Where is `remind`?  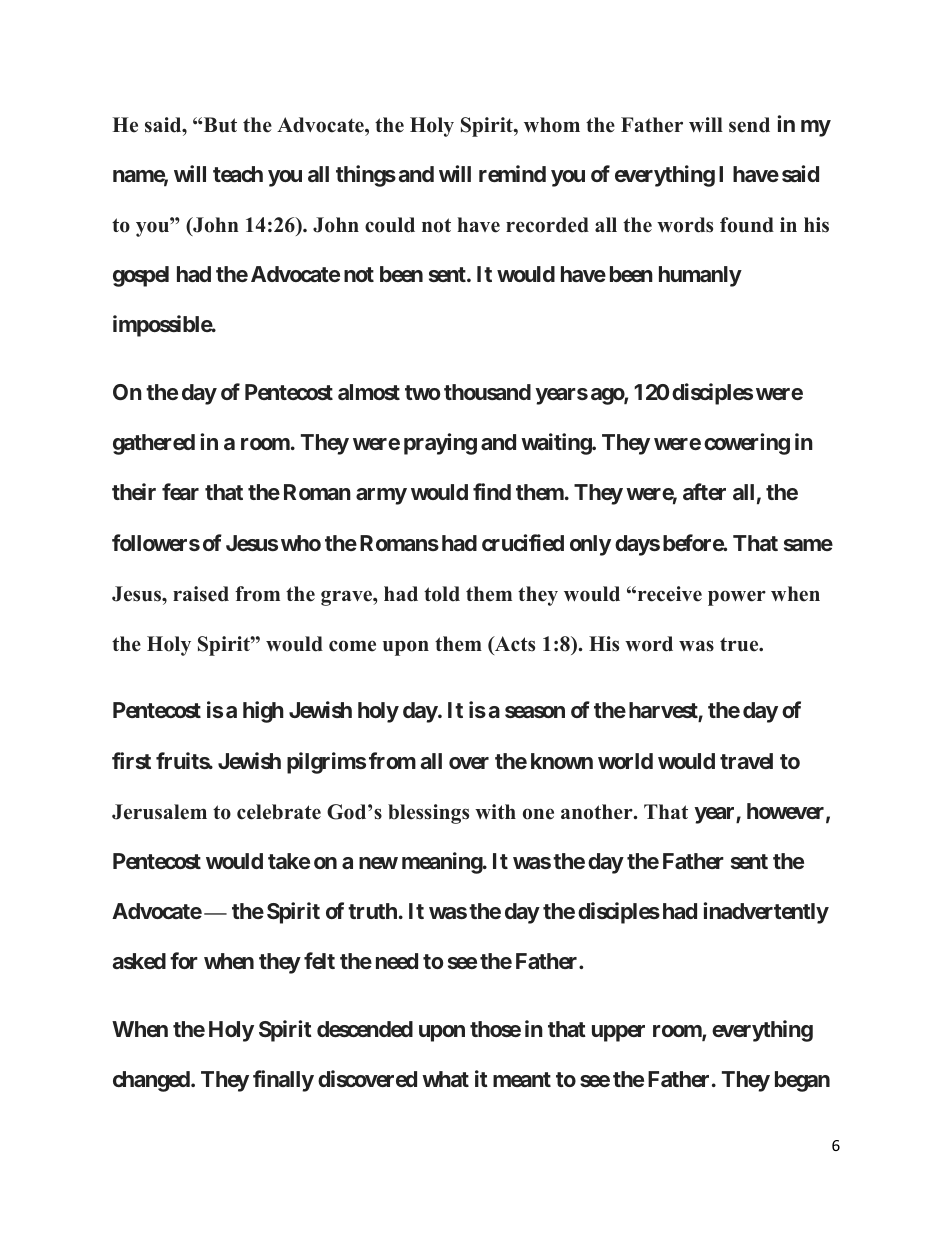 remind is located at coordinates (512, 173).
